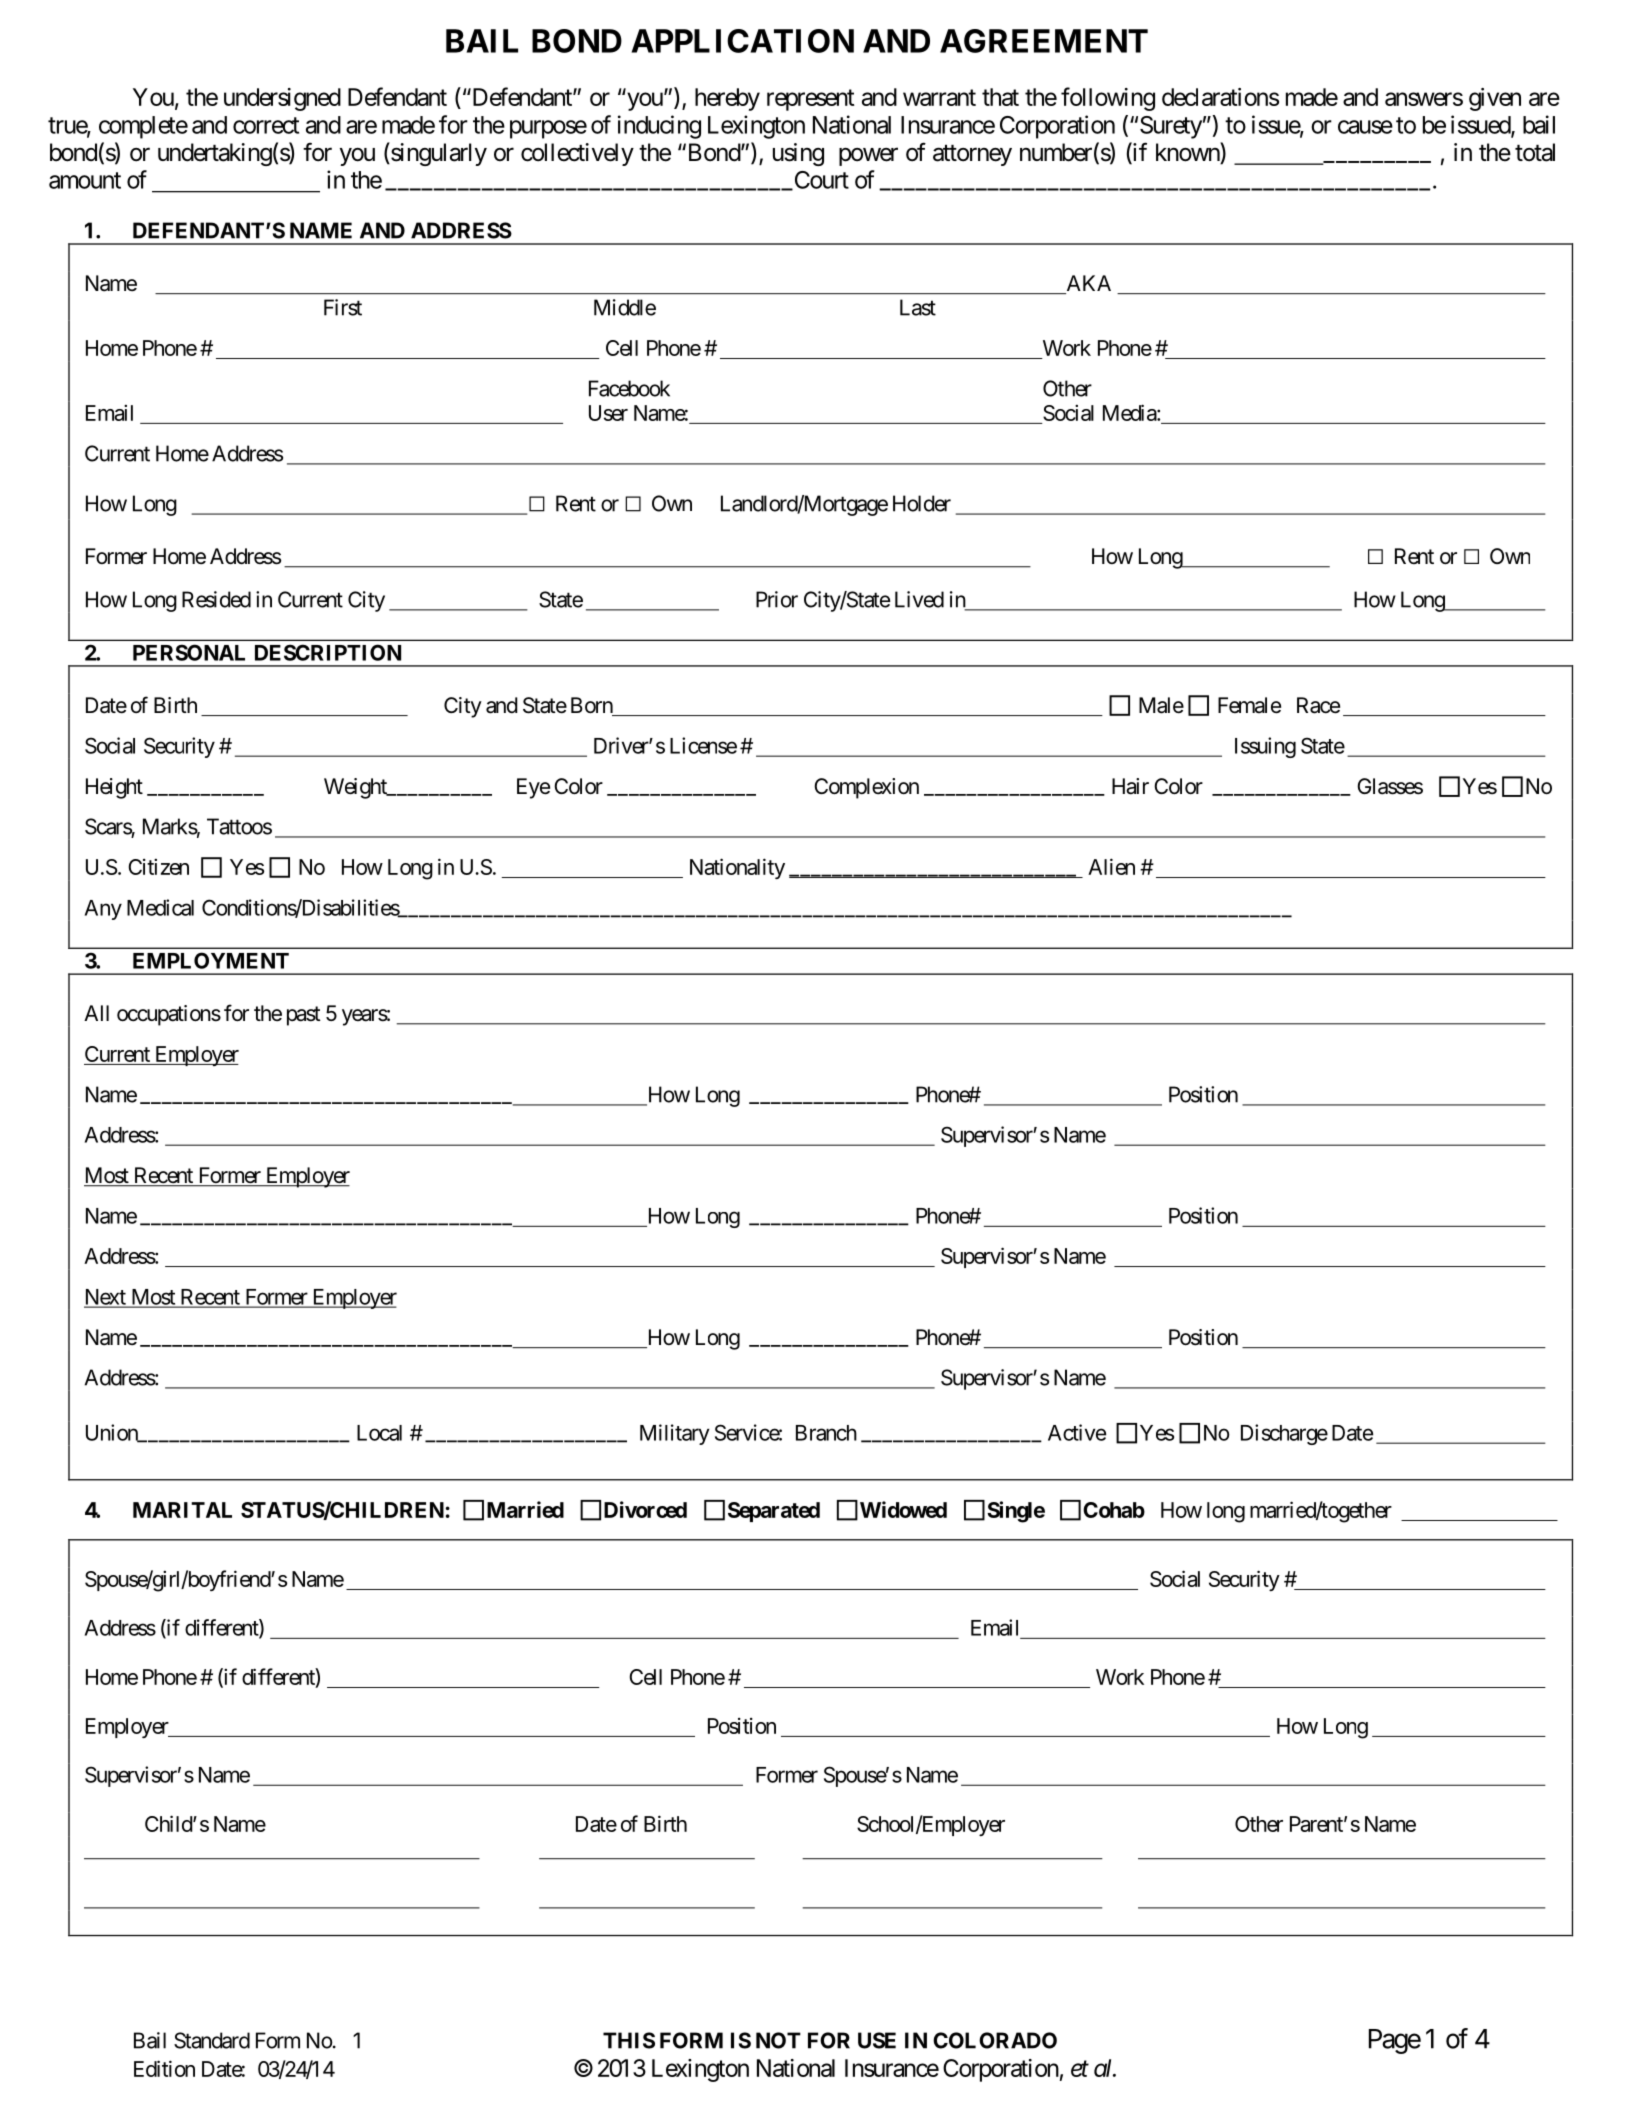 This page has width=1629, height=2108. What do you see at coordinates (1284, 1434) in the page?
I see `Discharge` at bounding box center [1284, 1434].
